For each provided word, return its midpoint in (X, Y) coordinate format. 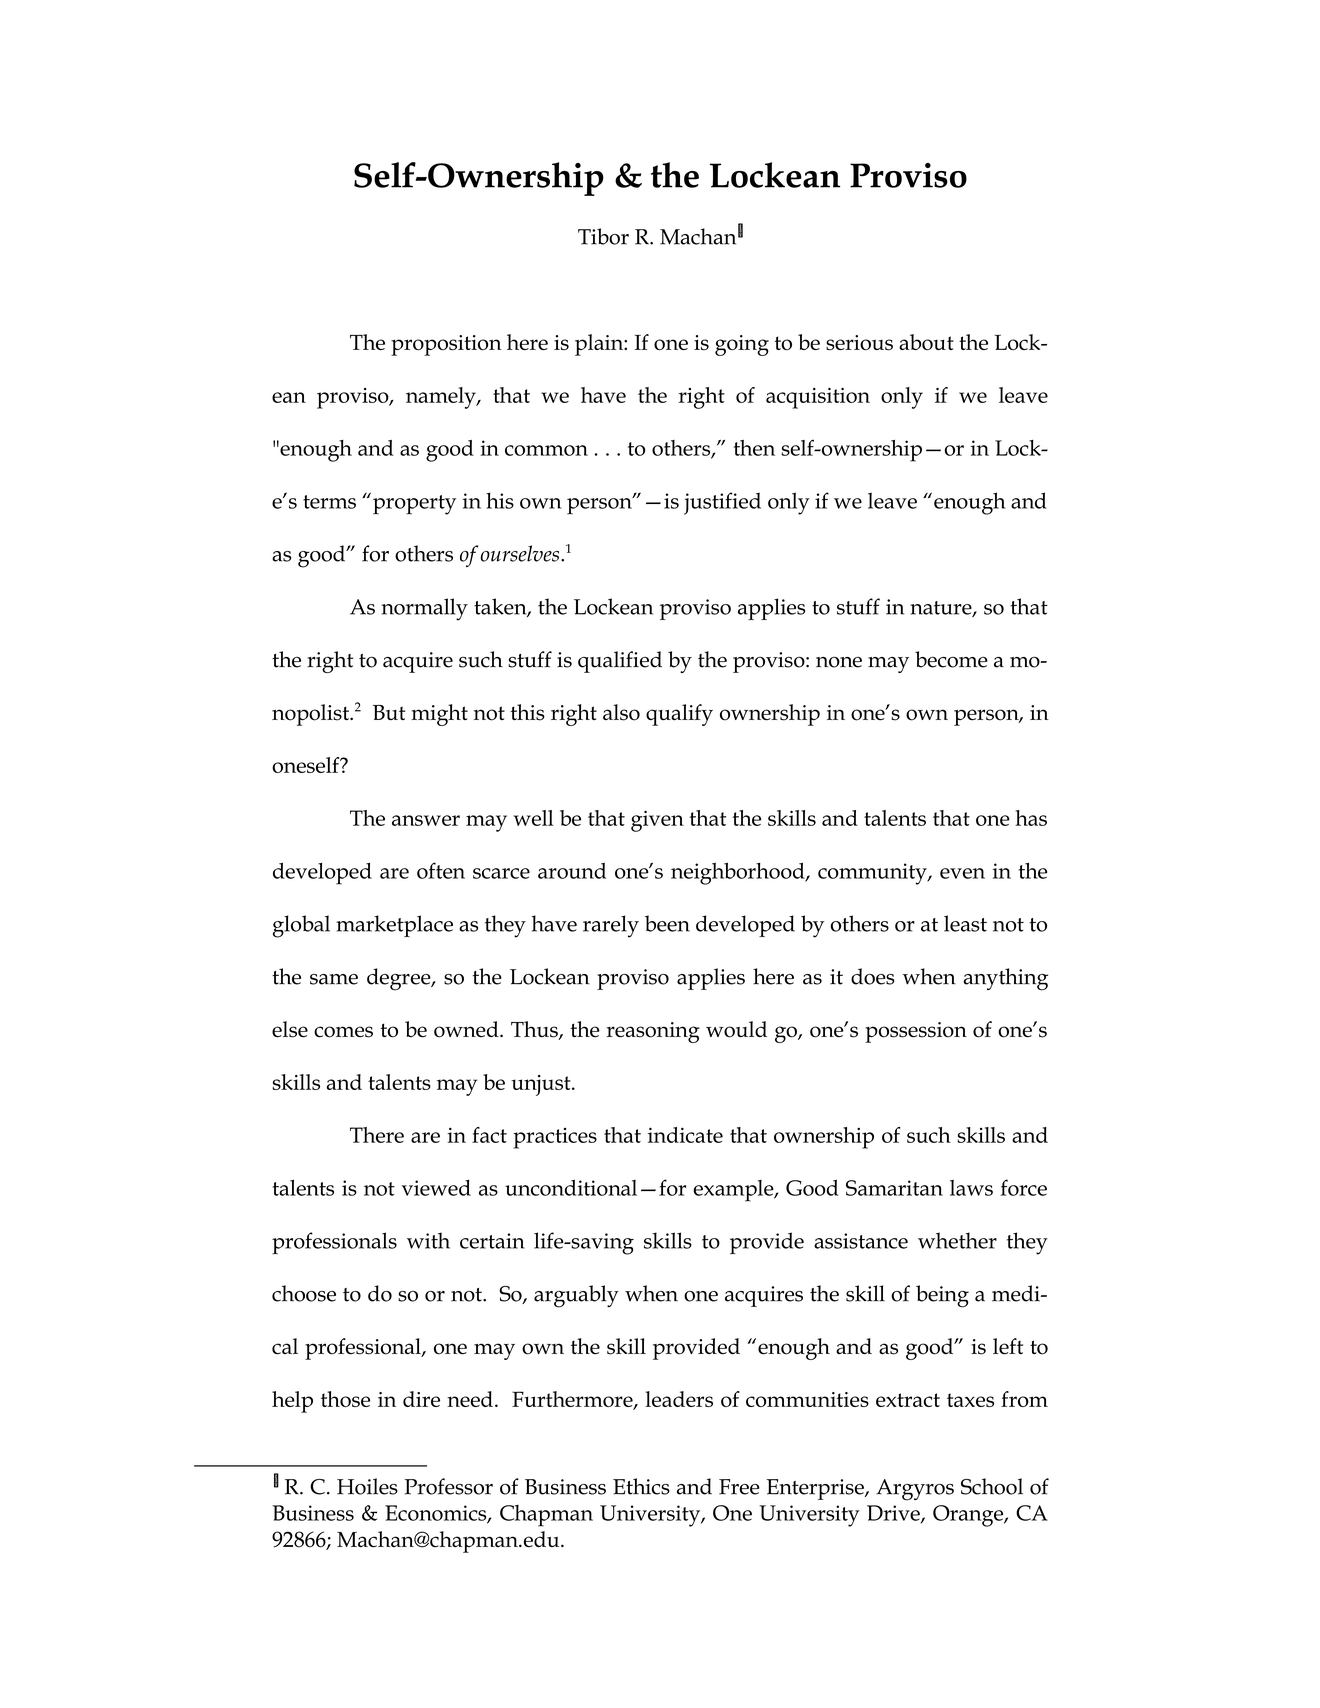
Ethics (641, 1486)
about (926, 342)
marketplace (394, 926)
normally (424, 609)
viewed (436, 1188)
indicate (685, 1135)
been (667, 923)
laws (971, 1188)
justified (722, 503)
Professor (448, 1486)
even (962, 873)
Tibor (603, 236)
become (951, 659)
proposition (446, 345)
